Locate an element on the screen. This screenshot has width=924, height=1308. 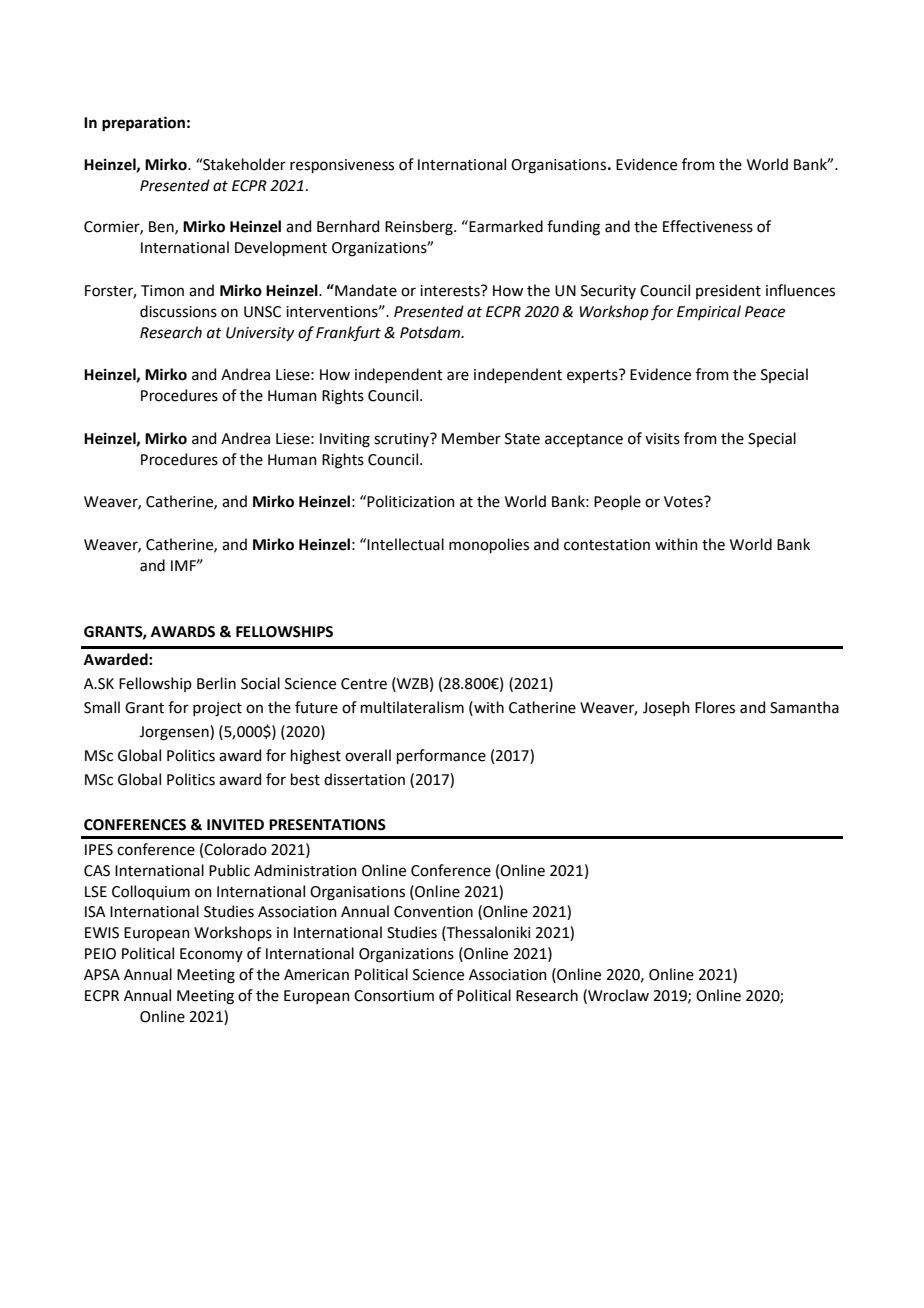
monopolies is located at coordinates (489, 545).
